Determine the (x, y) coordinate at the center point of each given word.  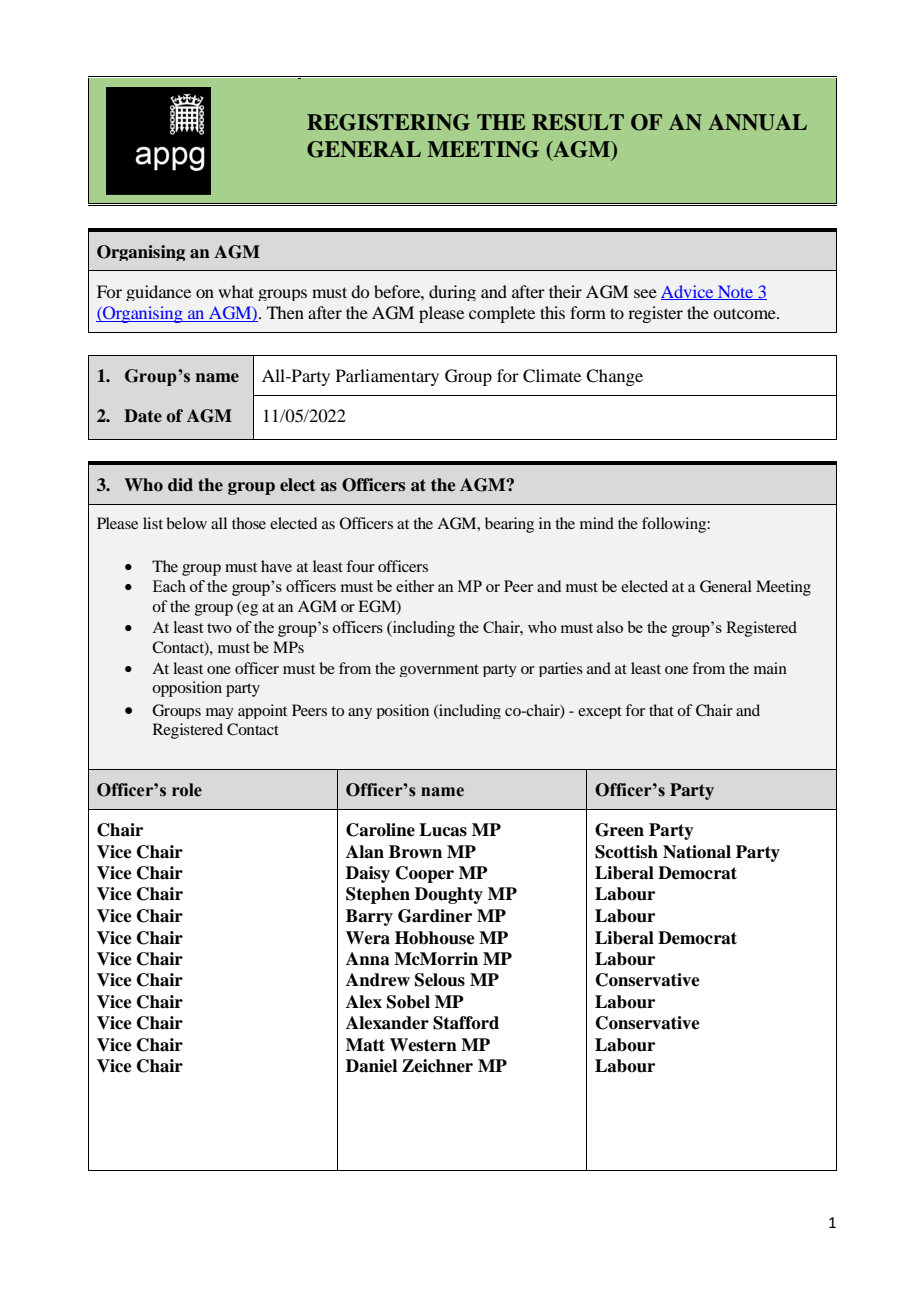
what (236, 291)
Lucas (443, 830)
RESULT (578, 122)
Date (143, 415)
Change (614, 377)
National (697, 852)
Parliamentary (387, 377)
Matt (365, 1045)
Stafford (466, 1023)
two (219, 628)
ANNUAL (757, 122)
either (415, 586)
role (187, 790)
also (610, 627)
